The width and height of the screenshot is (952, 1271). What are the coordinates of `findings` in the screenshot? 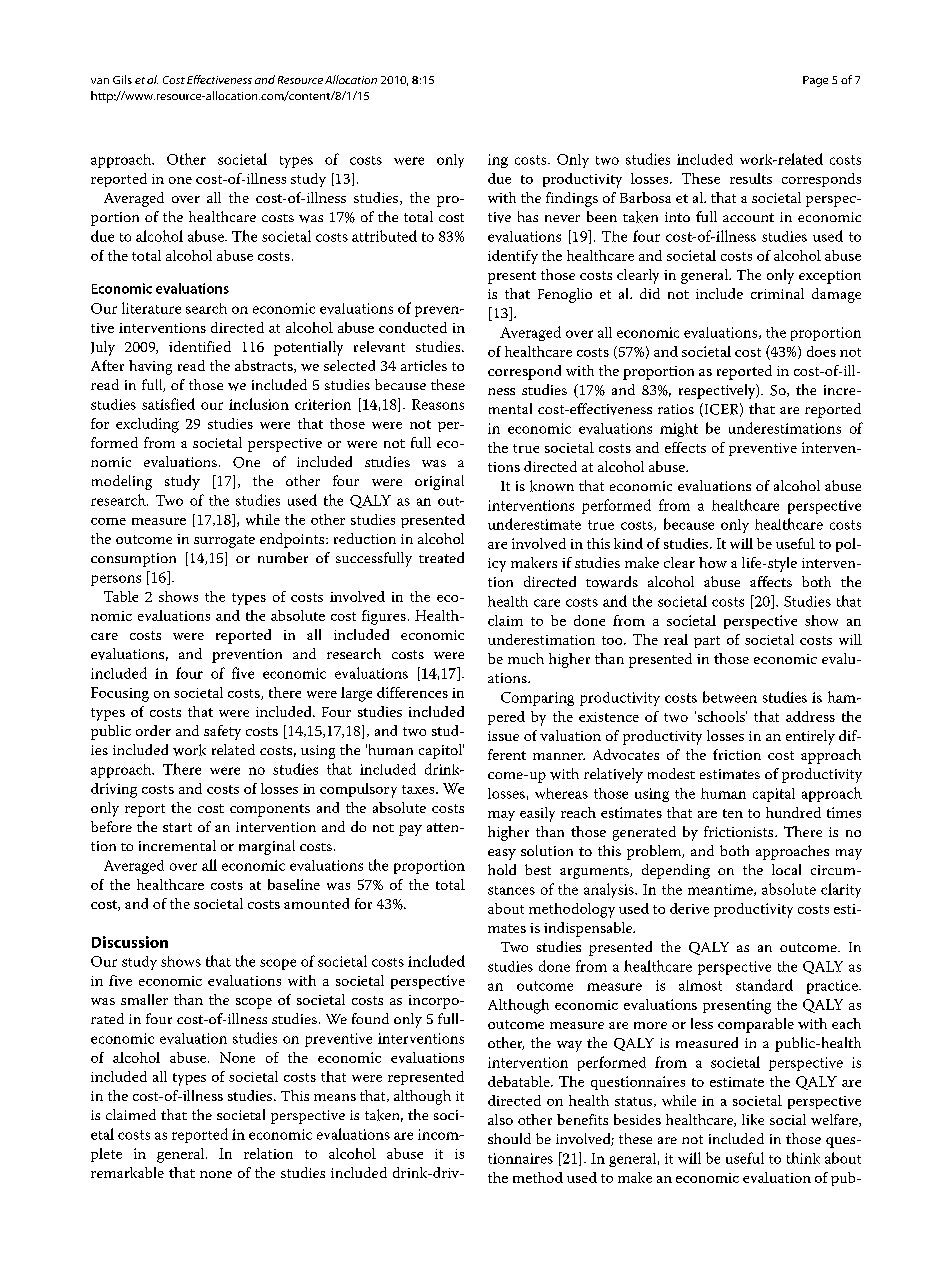 It's located at (572, 199).
